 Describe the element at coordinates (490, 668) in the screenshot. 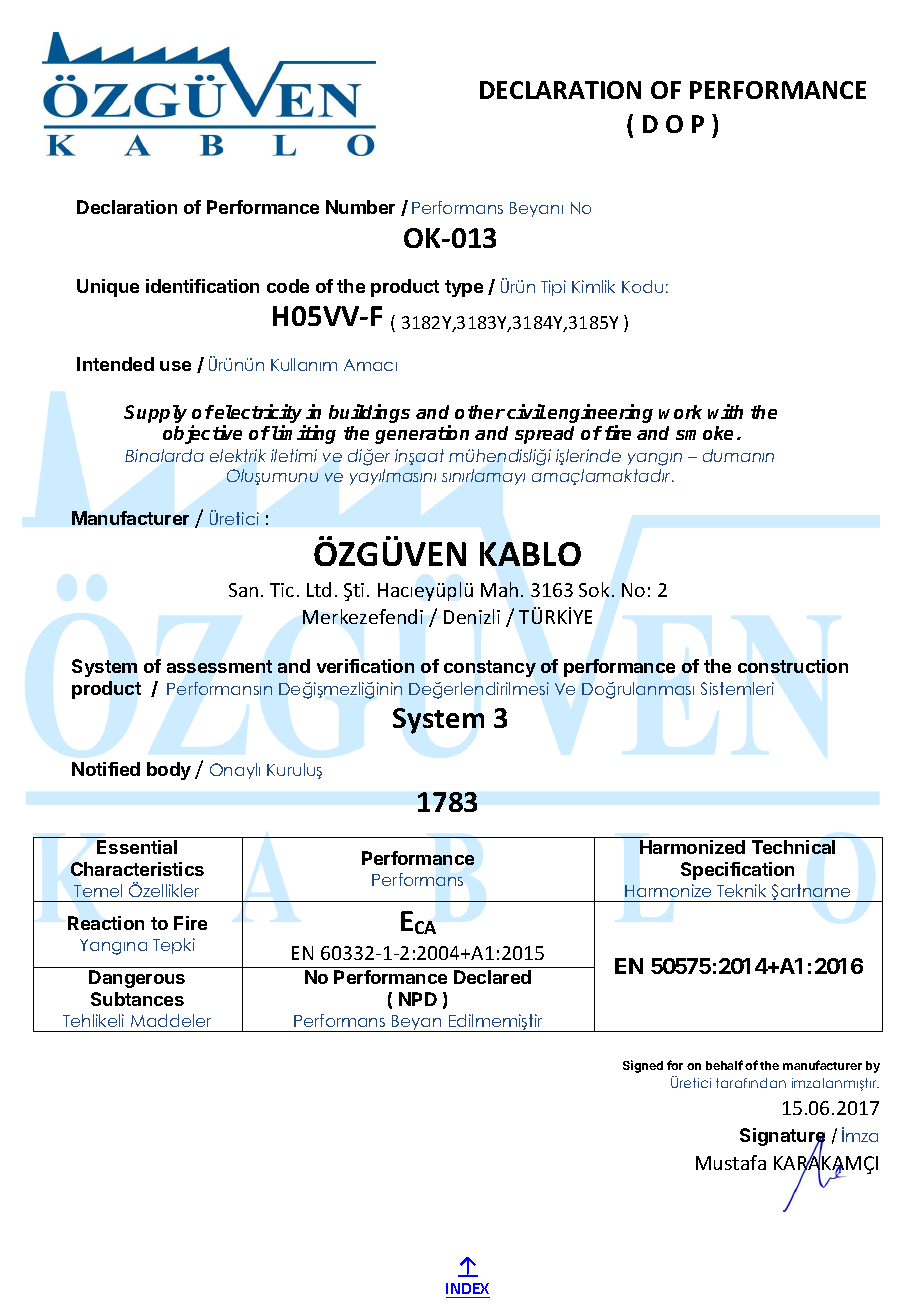

I see `constancy` at that location.
